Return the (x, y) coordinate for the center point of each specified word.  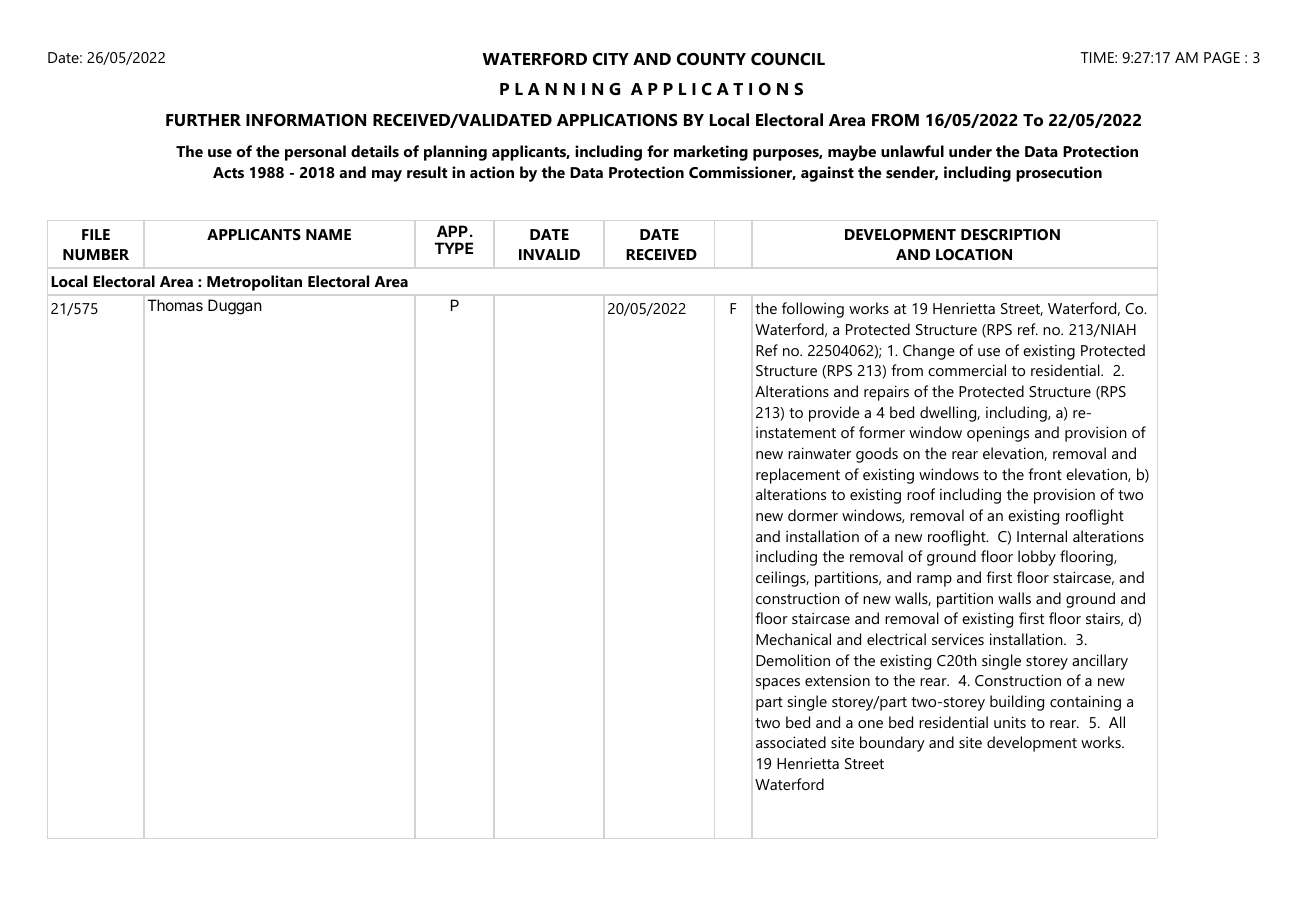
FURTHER (203, 120)
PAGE (1222, 57)
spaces (778, 684)
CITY (611, 59)
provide (834, 414)
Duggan (235, 307)
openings (998, 434)
